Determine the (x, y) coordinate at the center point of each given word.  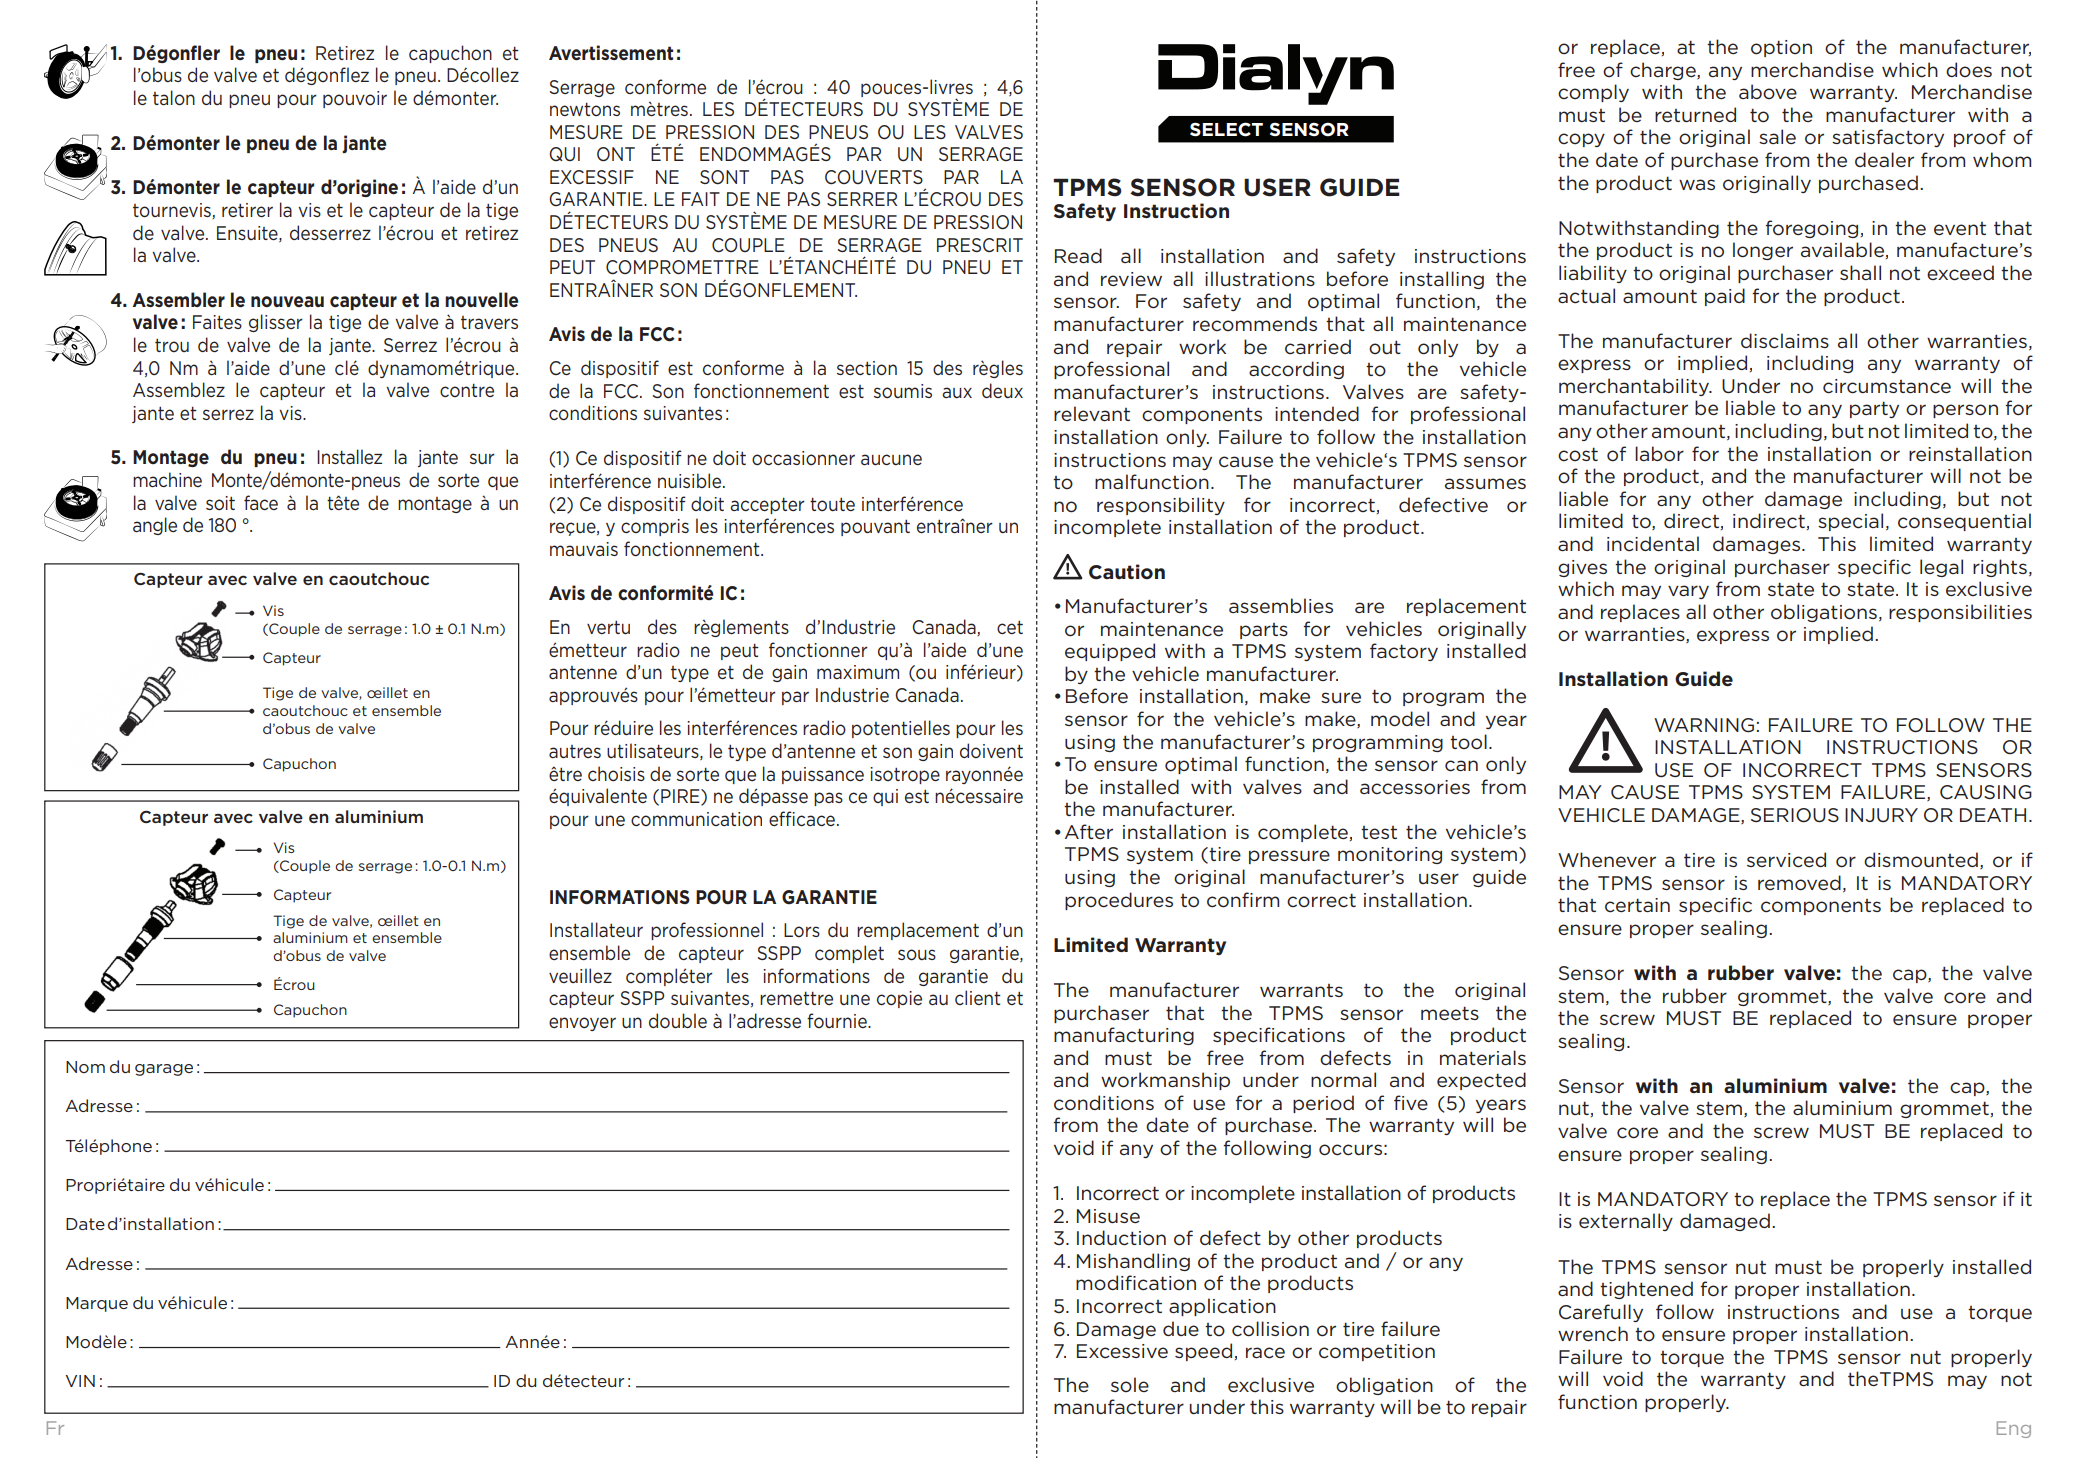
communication (696, 819)
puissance (823, 775)
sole (1130, 1384)
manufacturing (1124, 1036)
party (1874, 409)
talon (174, 98)
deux (1002, 390)
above (1768, 91)
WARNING (1704, 725)
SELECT (1226, 129)
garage (164, 1070)
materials (1483, 1057)
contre (467, 390)
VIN (80, 1381)
